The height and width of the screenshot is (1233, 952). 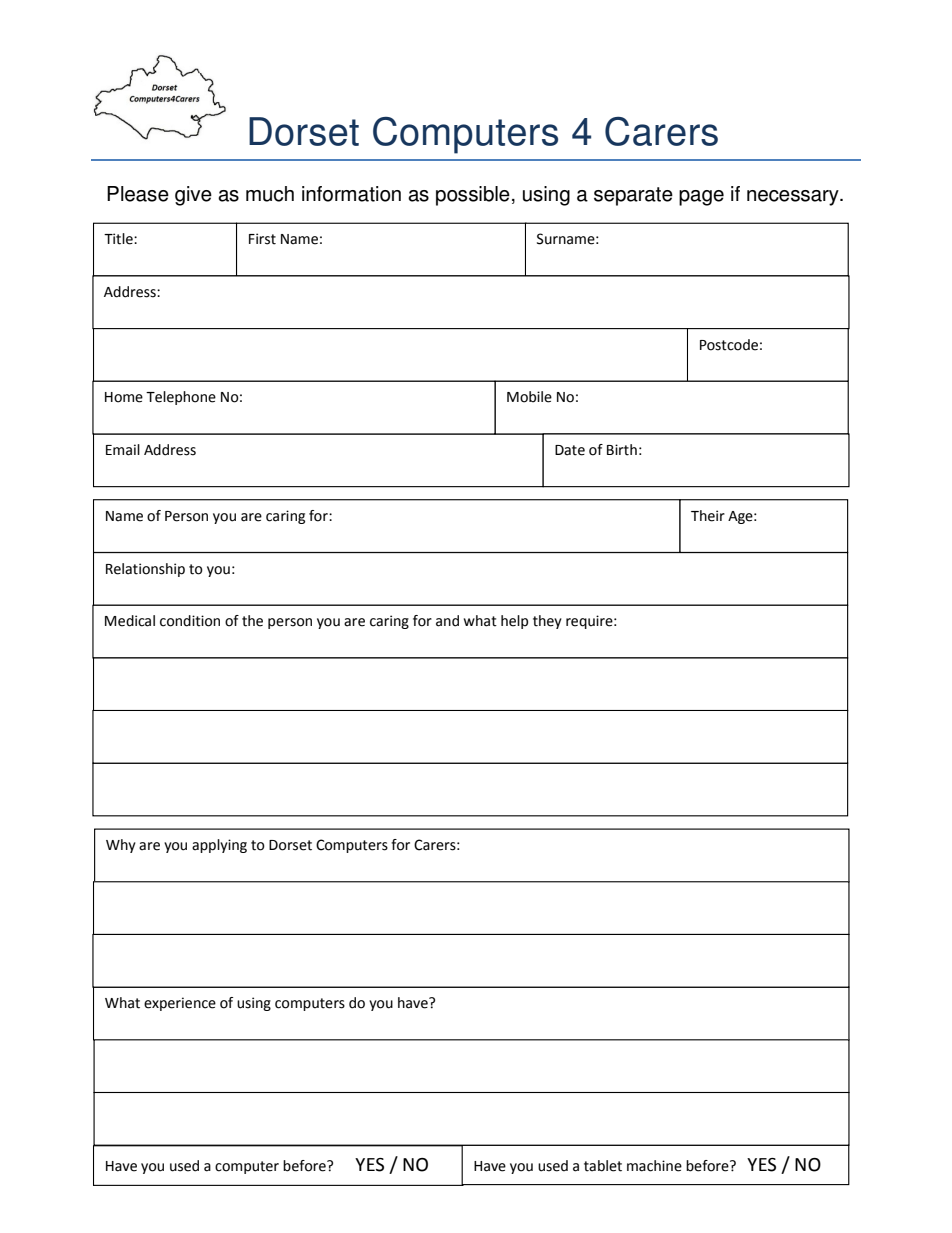 I want to click on Relationship, so click(x=145, y=570).
